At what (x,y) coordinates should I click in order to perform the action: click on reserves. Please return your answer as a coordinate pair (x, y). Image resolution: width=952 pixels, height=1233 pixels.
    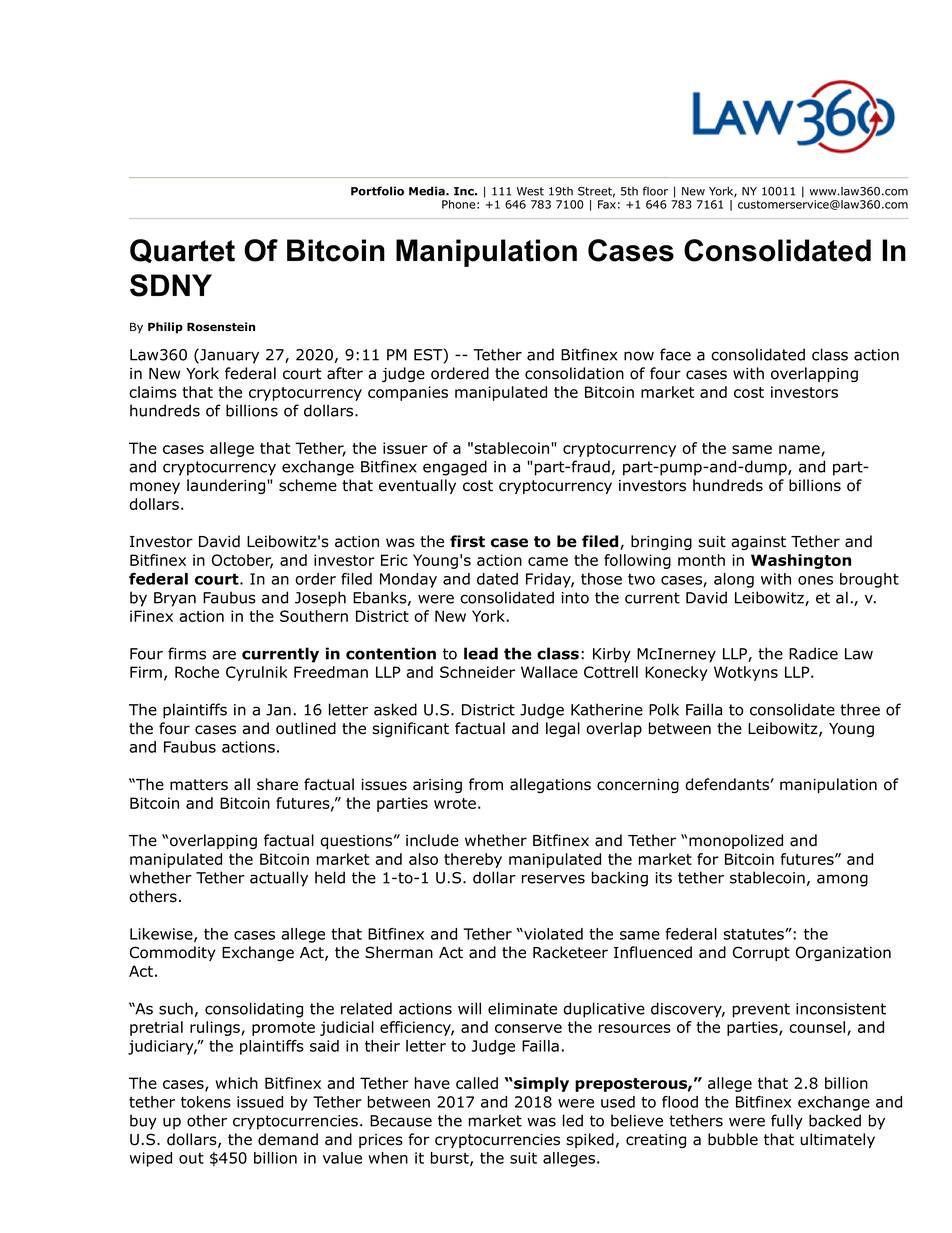
    Looking at the image, I should click on (553, 879).
